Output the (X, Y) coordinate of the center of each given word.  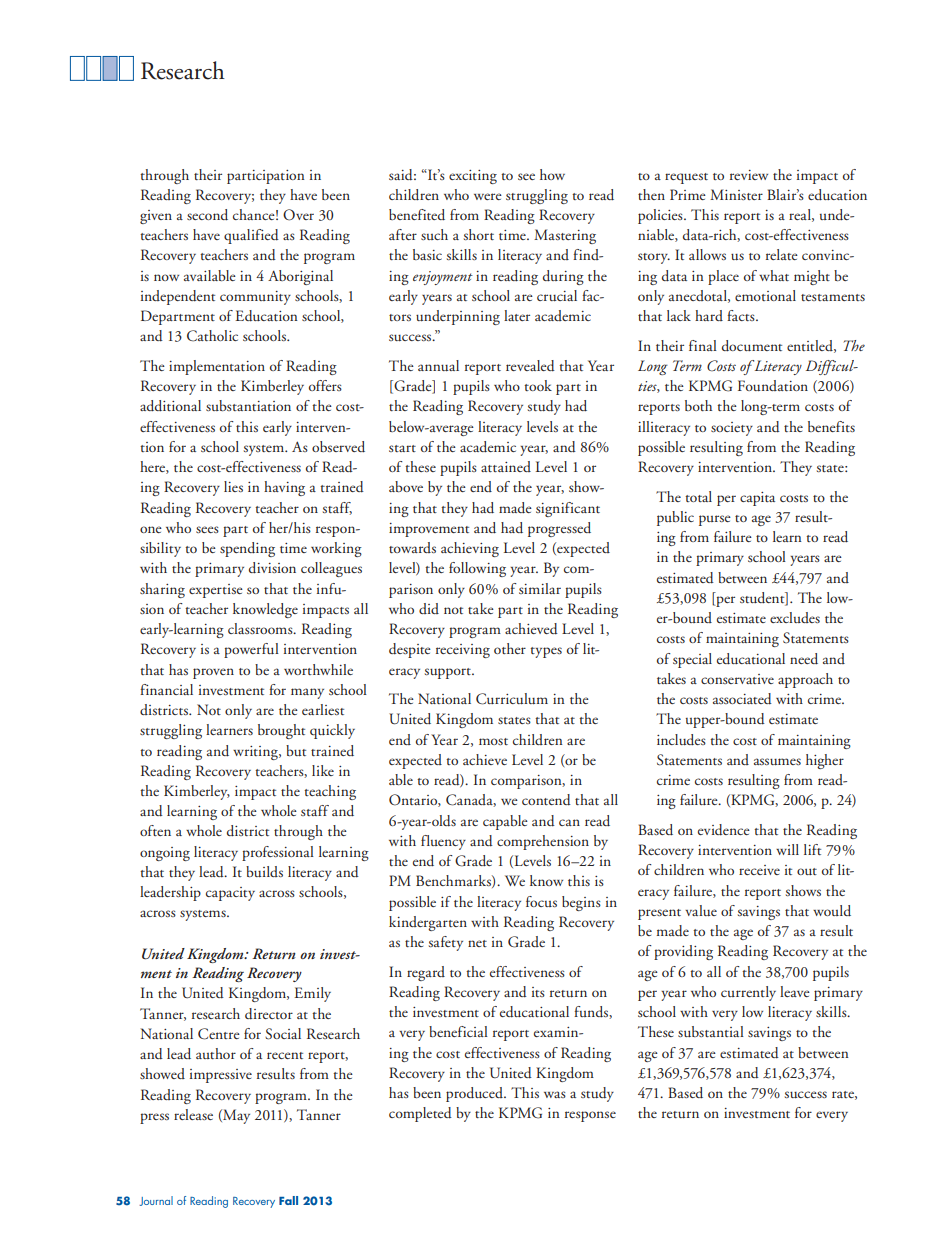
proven (213, 673)
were (488, 196)
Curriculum (512, 699)
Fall (288, 1200)
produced (475, 1094)
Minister (736, 194)
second (207, 215)
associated (742, 699)
